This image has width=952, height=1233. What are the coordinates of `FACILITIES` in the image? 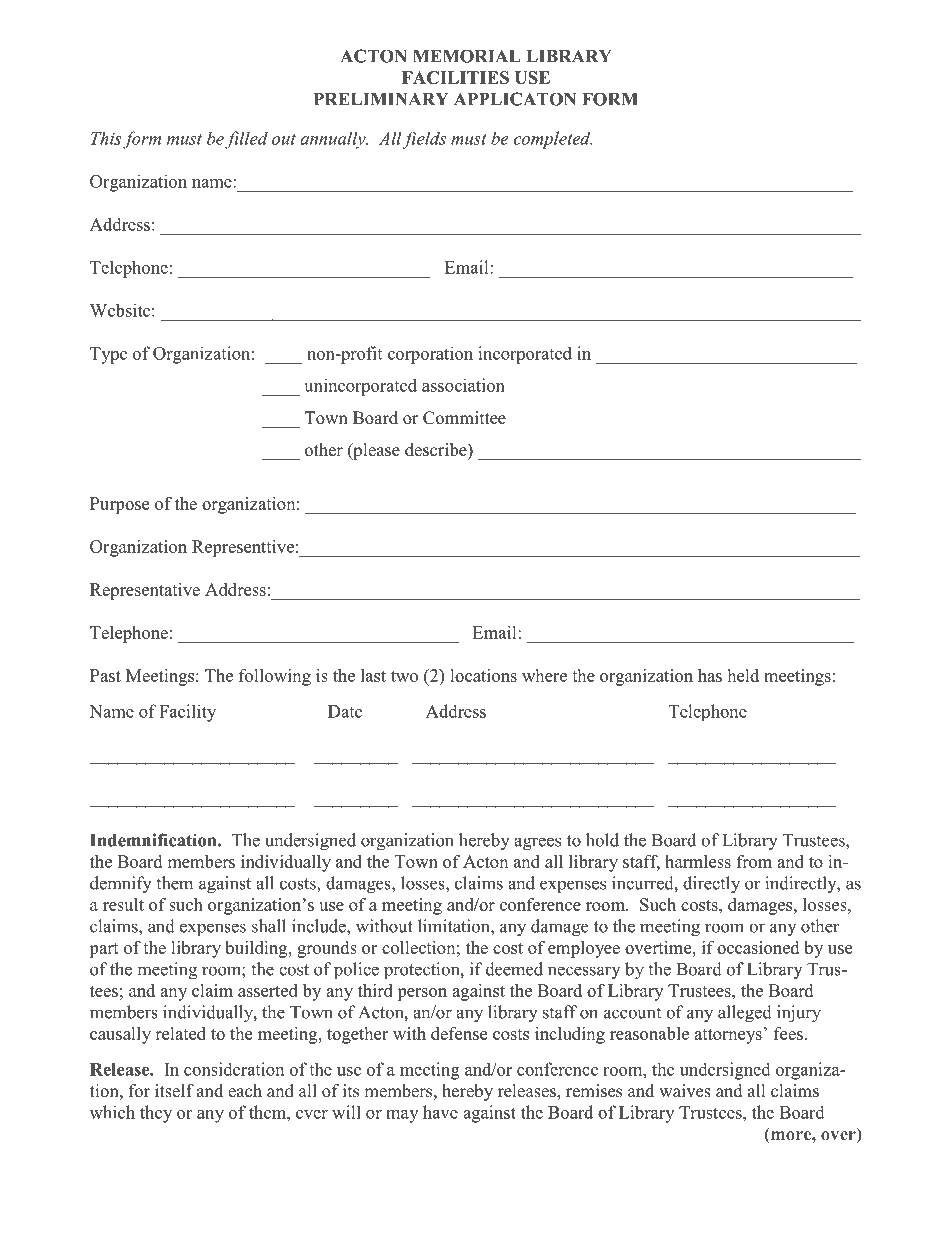 It's located at (455, 77).
